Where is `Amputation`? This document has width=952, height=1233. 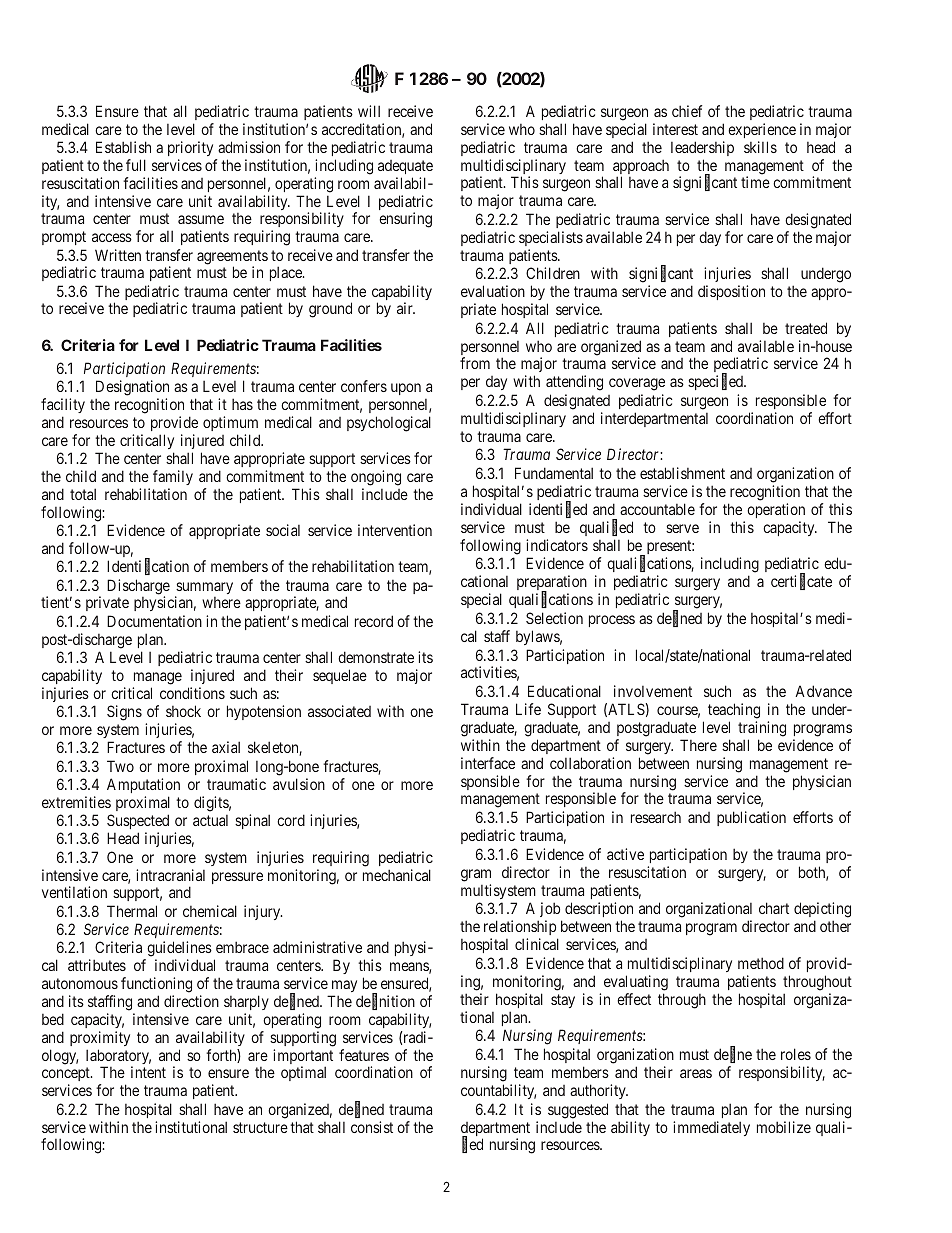 Amputation is located at coordinates (143, 785).
